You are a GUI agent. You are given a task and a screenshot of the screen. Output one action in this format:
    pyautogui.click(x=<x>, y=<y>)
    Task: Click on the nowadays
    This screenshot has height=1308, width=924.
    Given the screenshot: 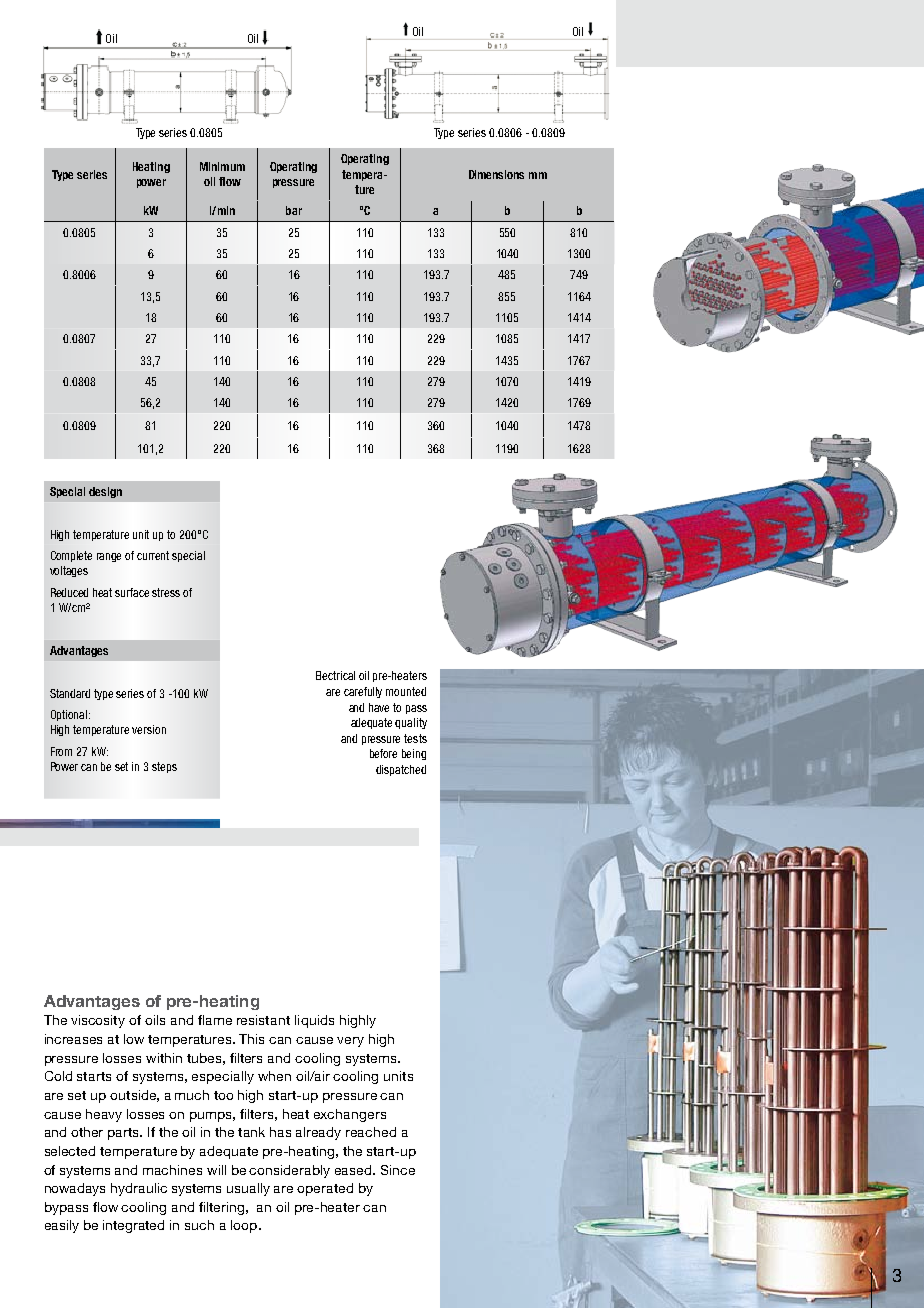 What is the action you would take?
    pyautogui.click(x=75, y=1189)
